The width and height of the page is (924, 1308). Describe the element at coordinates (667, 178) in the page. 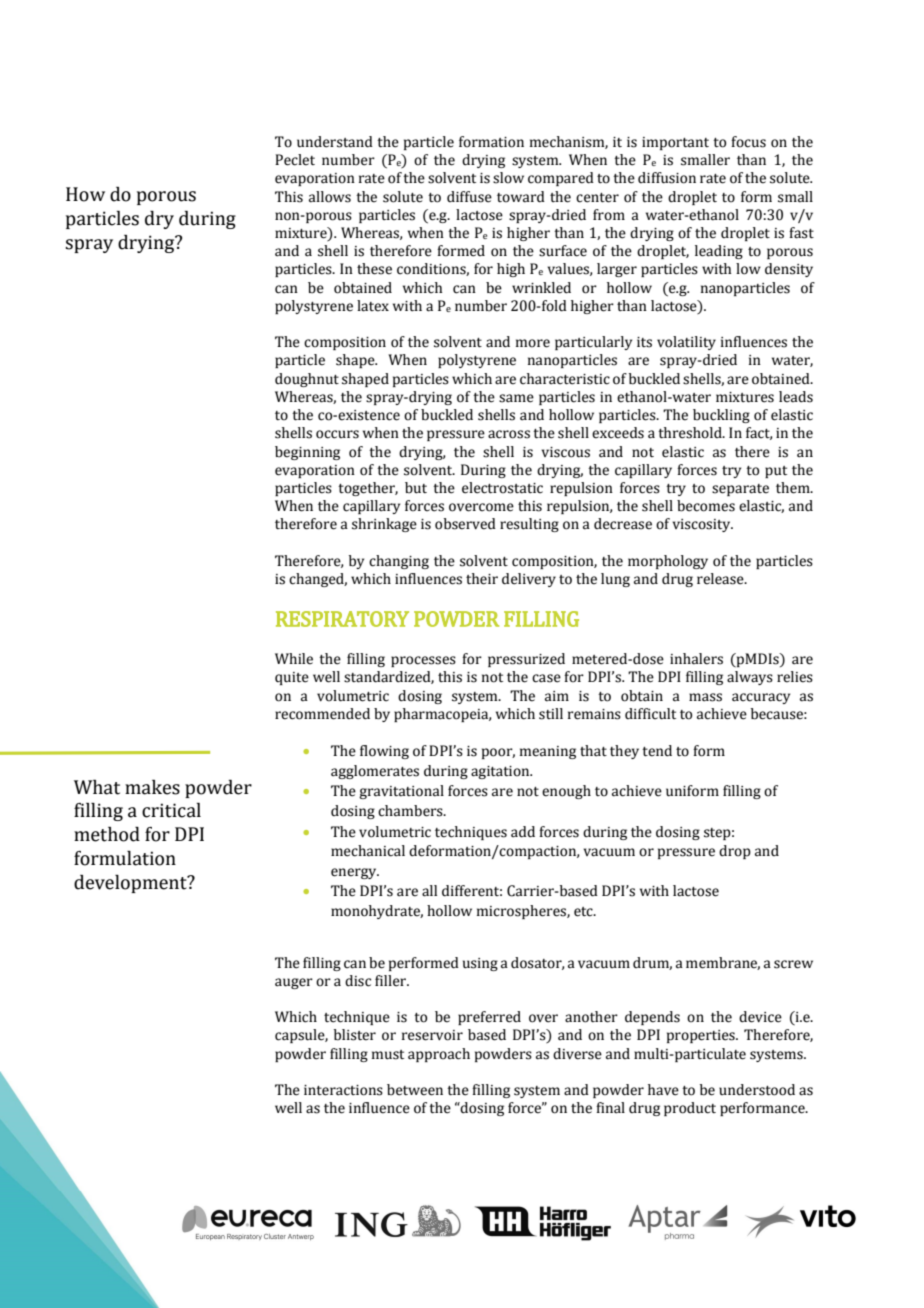

I see `diffusion` at that location.
